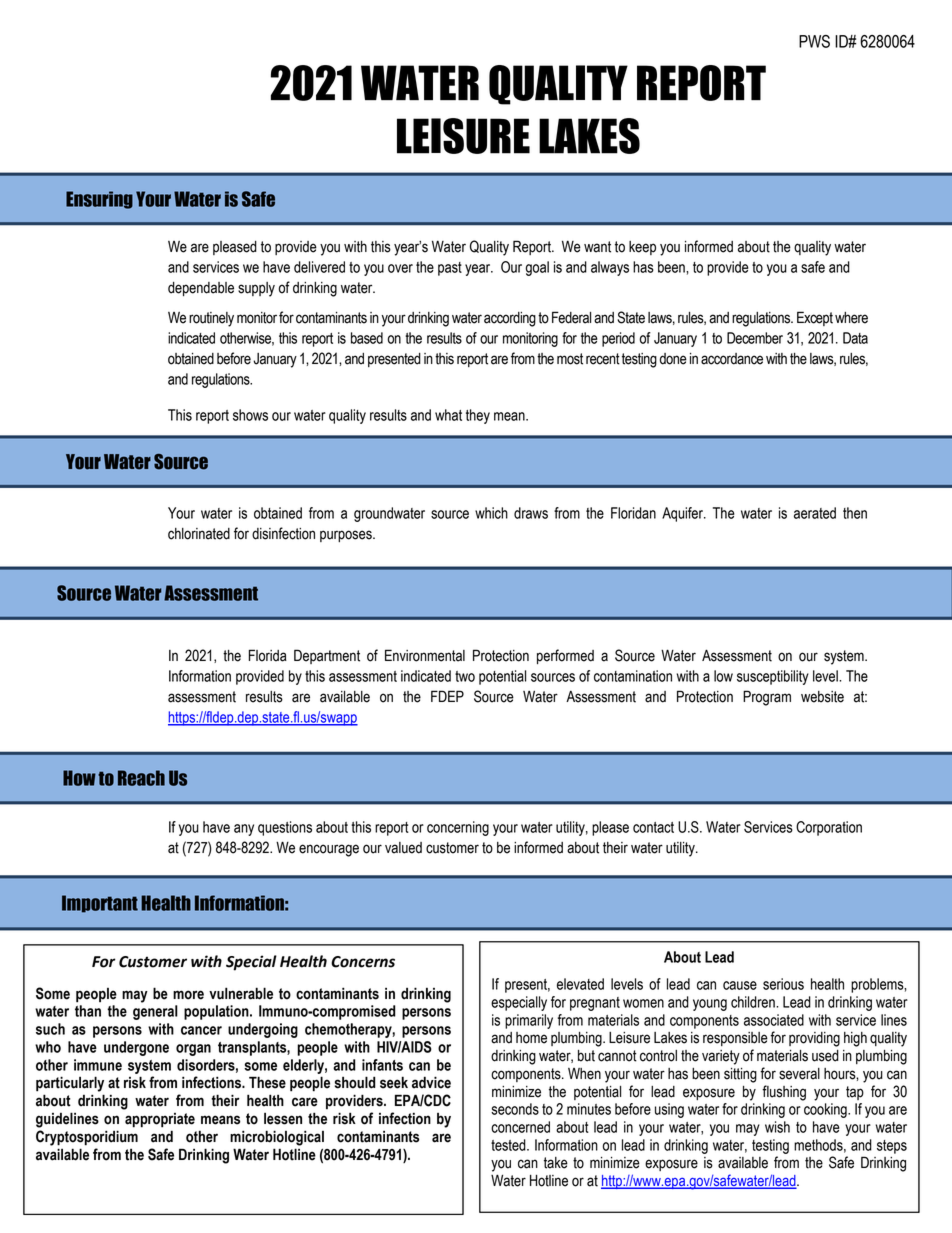  I want to click on PWS, so click(814, 41).
